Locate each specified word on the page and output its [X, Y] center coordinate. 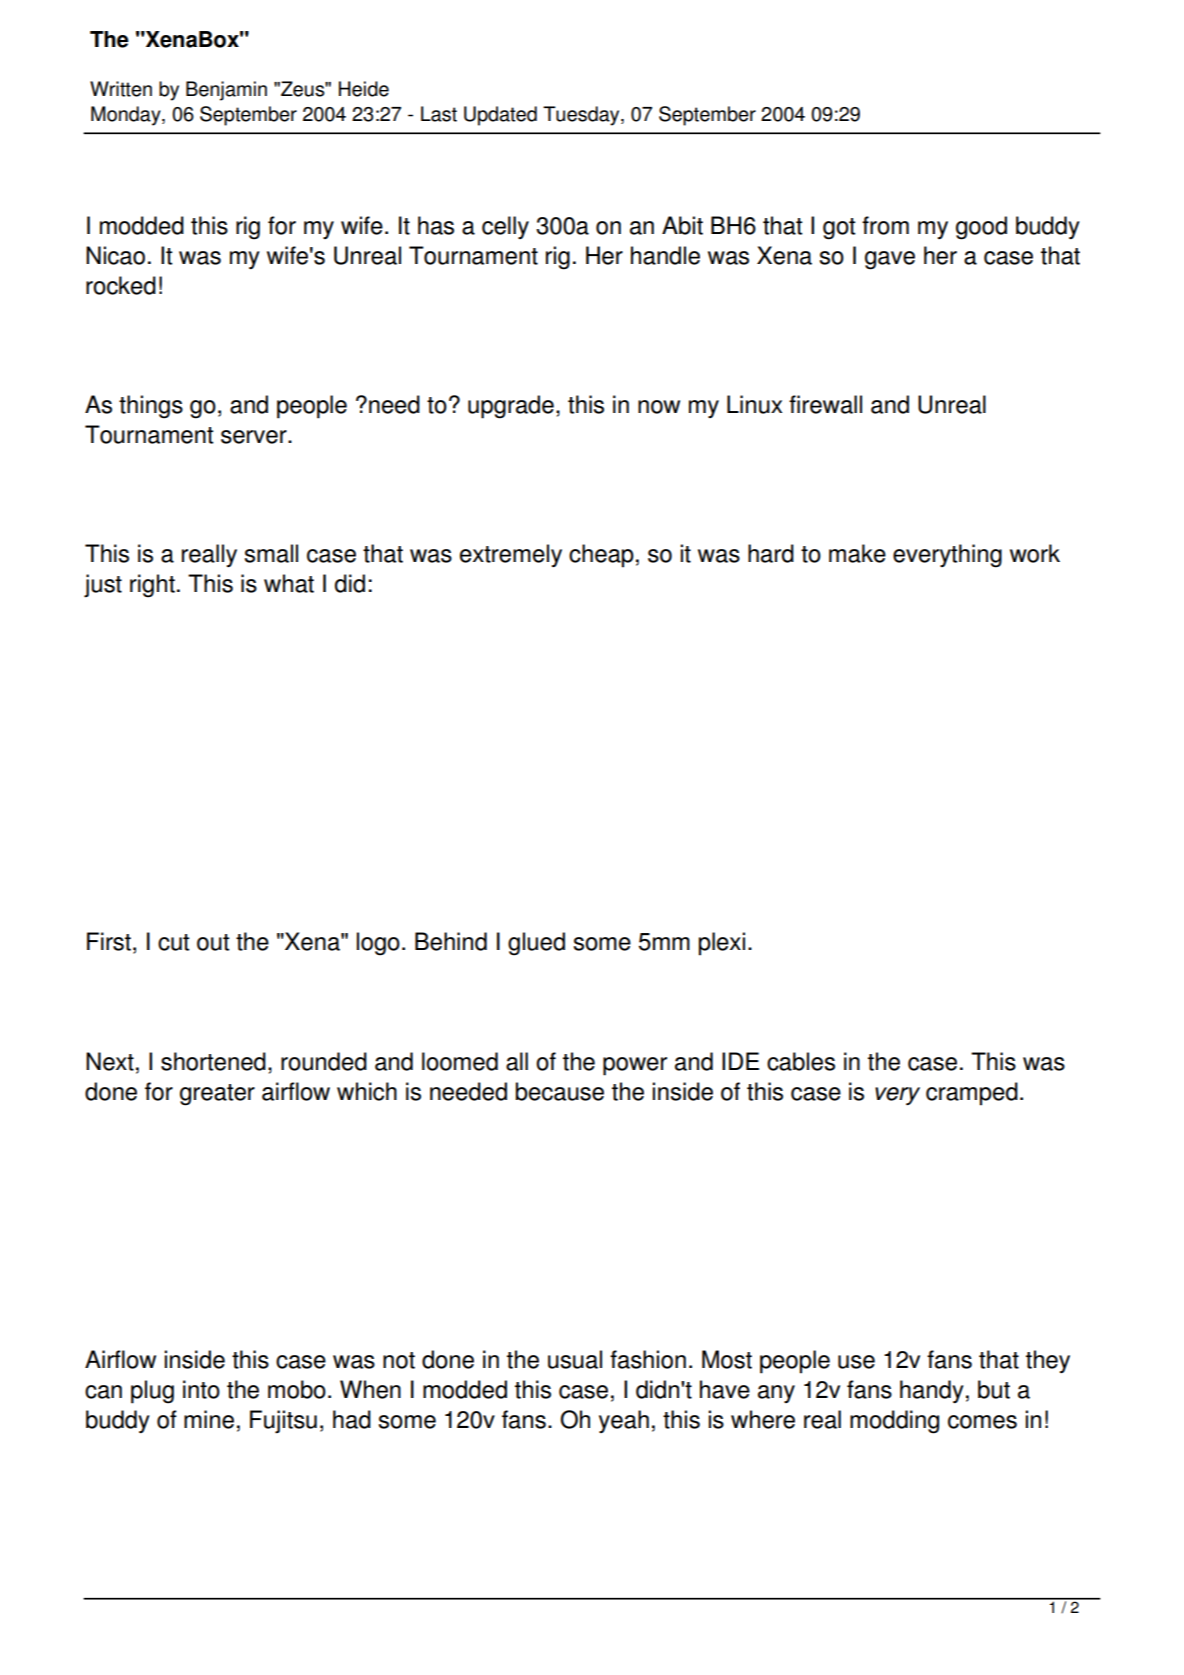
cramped [972, 1094]
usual [575, 1359]
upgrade [511, 407]
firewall [825, 404]
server [255, 437]
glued [536, 944]
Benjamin [226, 91]
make [857, 553]
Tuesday [582, 116]
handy [932, 1391]
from [885, 225]
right [152, 586]
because [560, 1091]
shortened [213, 1061]
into [201, 1389]
